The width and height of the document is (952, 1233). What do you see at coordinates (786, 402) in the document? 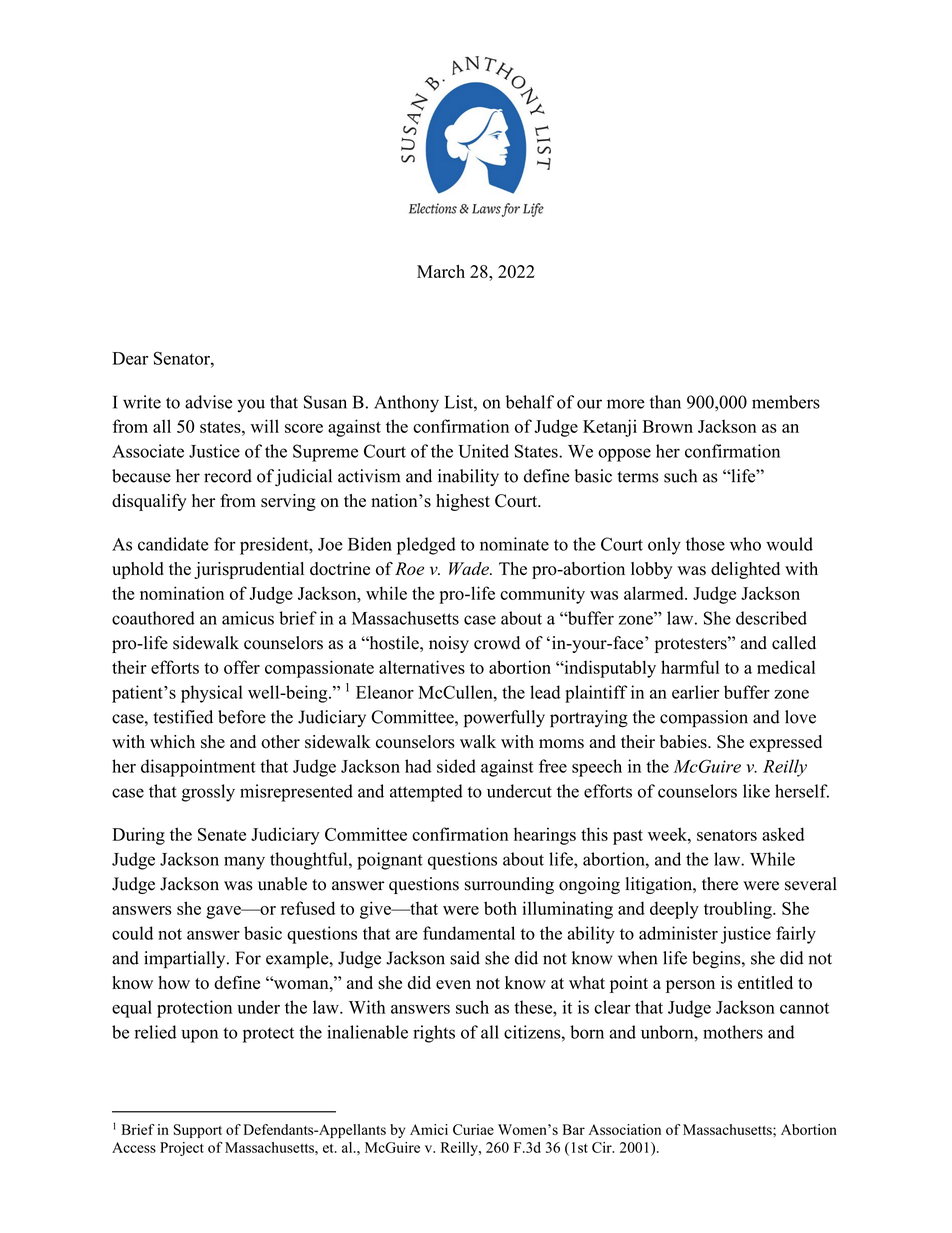
I see `members` at bounding box center [786, 402].
